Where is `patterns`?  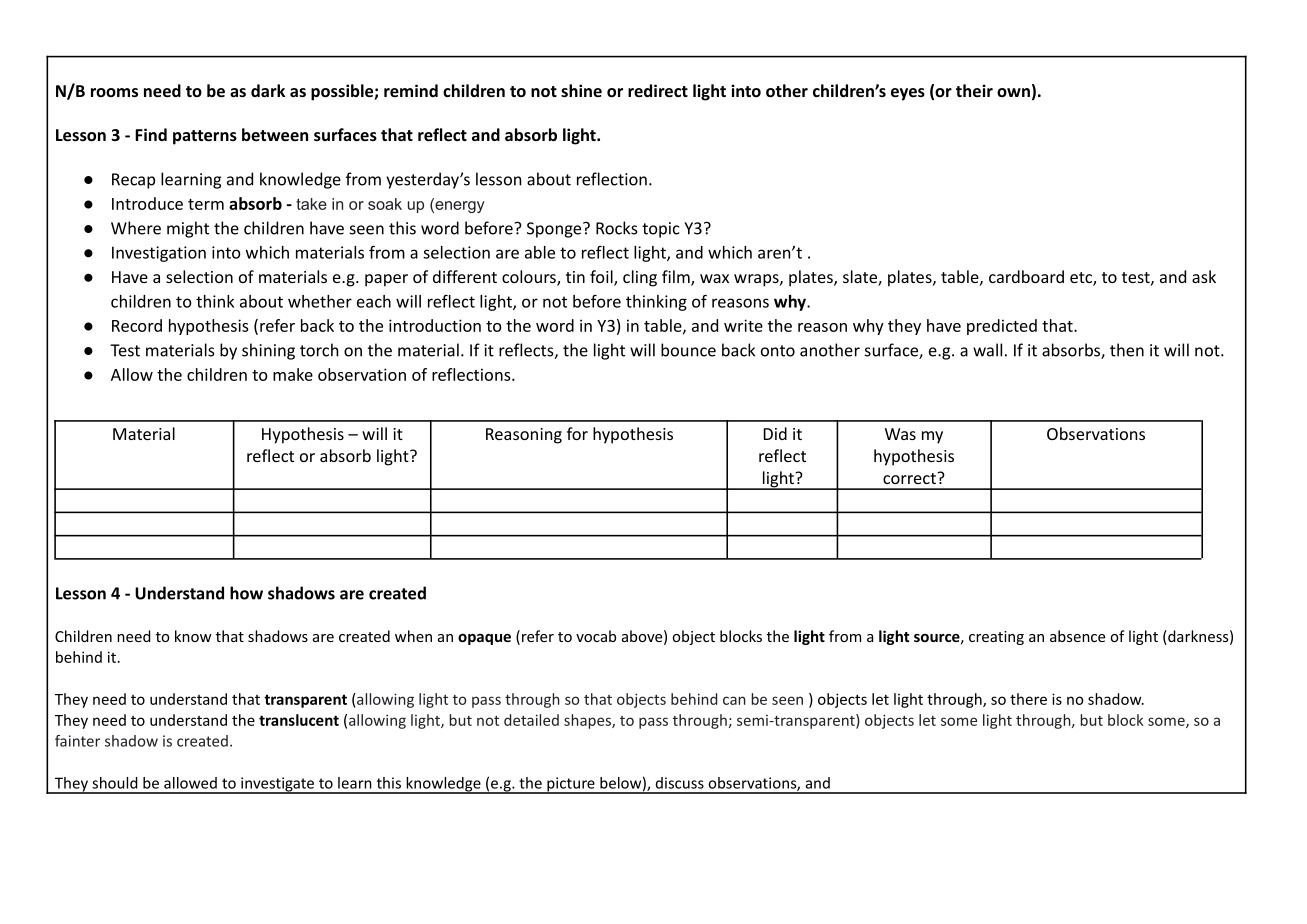 patterns is located at coordinates (205, 137).
